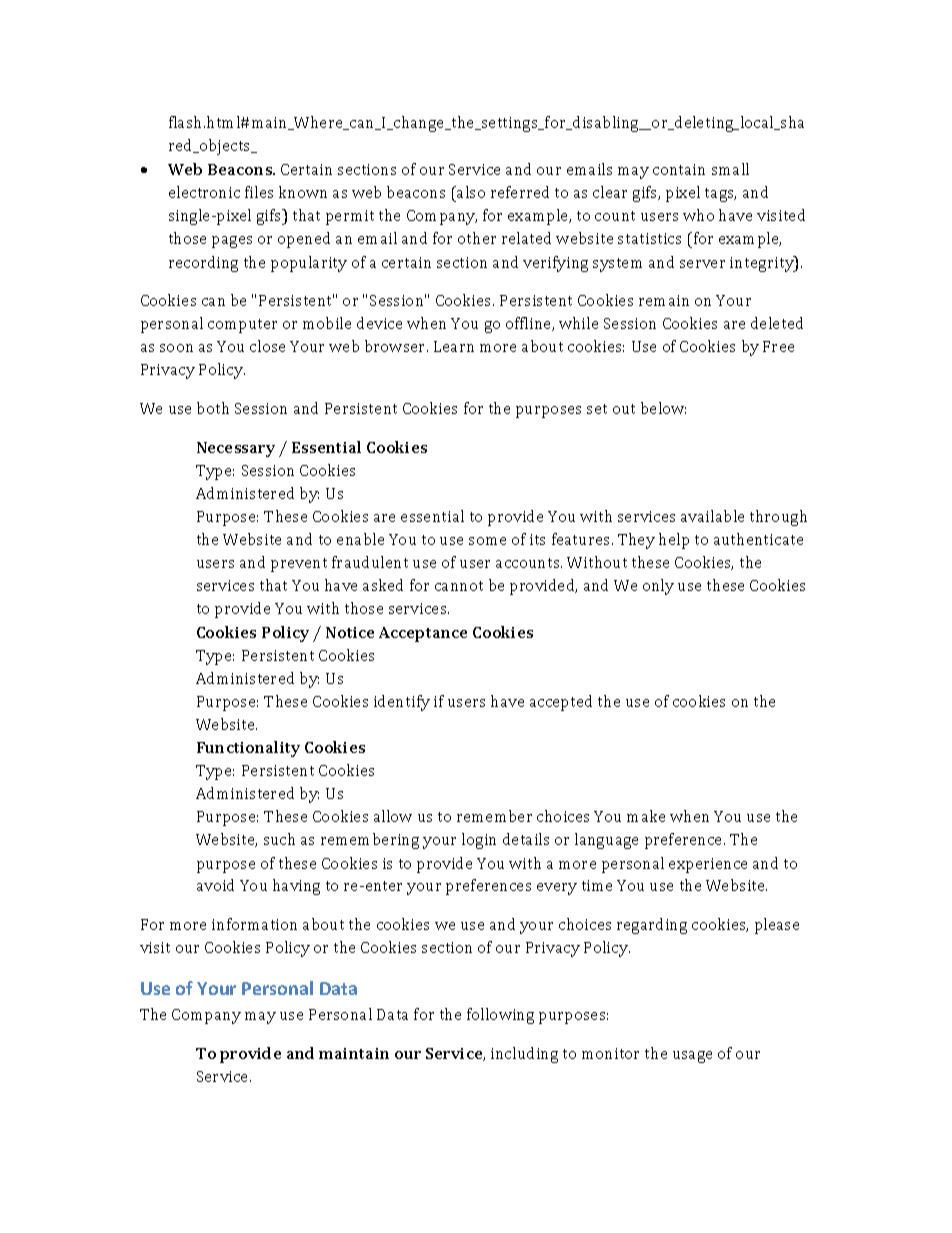 The image size is (952, 1233). Describe the element at coordinates (658, 587) in the screenshot. I see `only` at that location.
